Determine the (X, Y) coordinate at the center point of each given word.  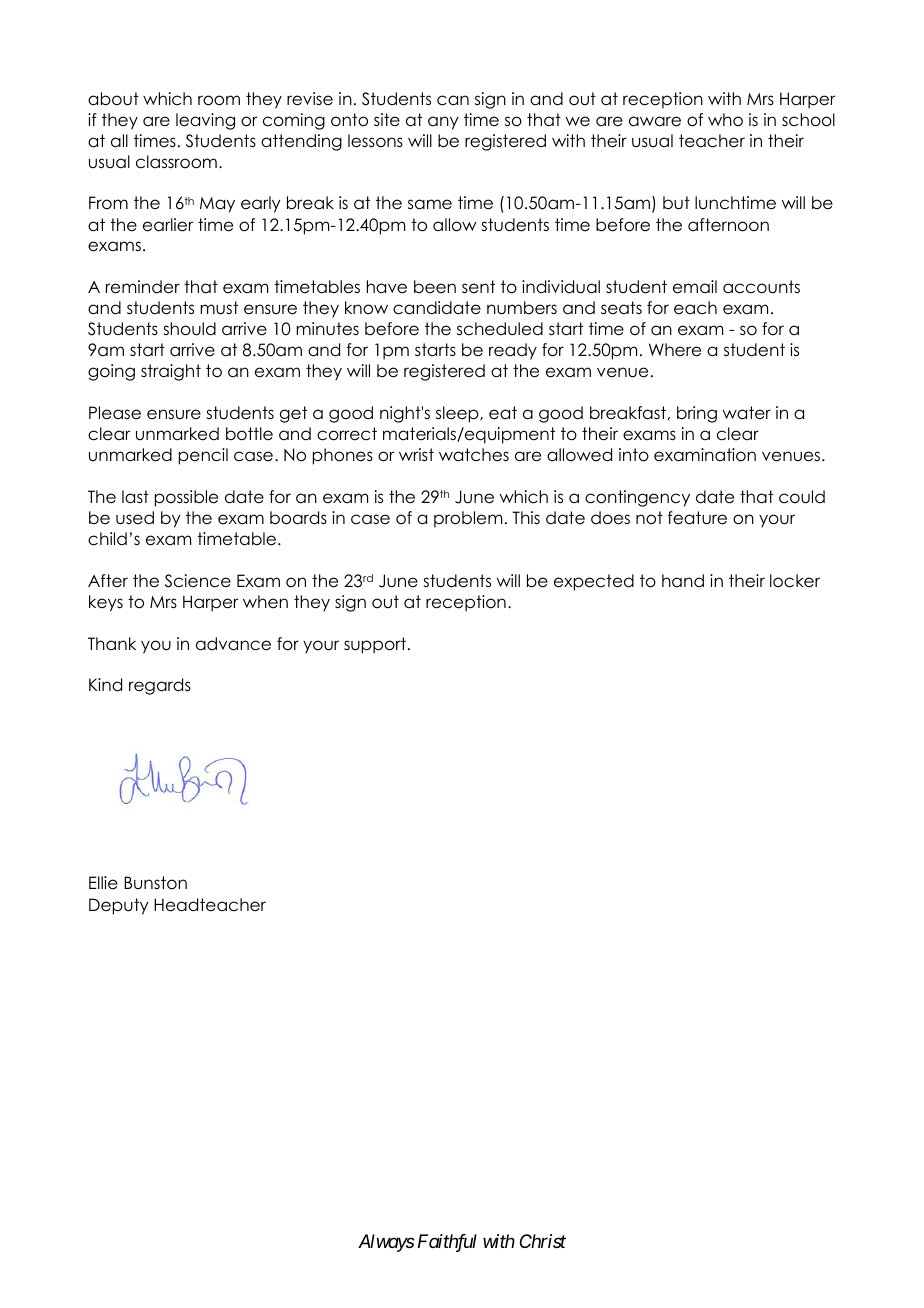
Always (386, 1243)
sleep (458, 414)
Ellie (103, 883)
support (375, 645)
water (747, 413)
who (725, 120)
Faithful (447, 1243)
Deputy (119, 906)
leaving (205, 121)
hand (683, 581)
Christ (543, 1241)
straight (171, 372)
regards (160, 686)
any (443, 123)
